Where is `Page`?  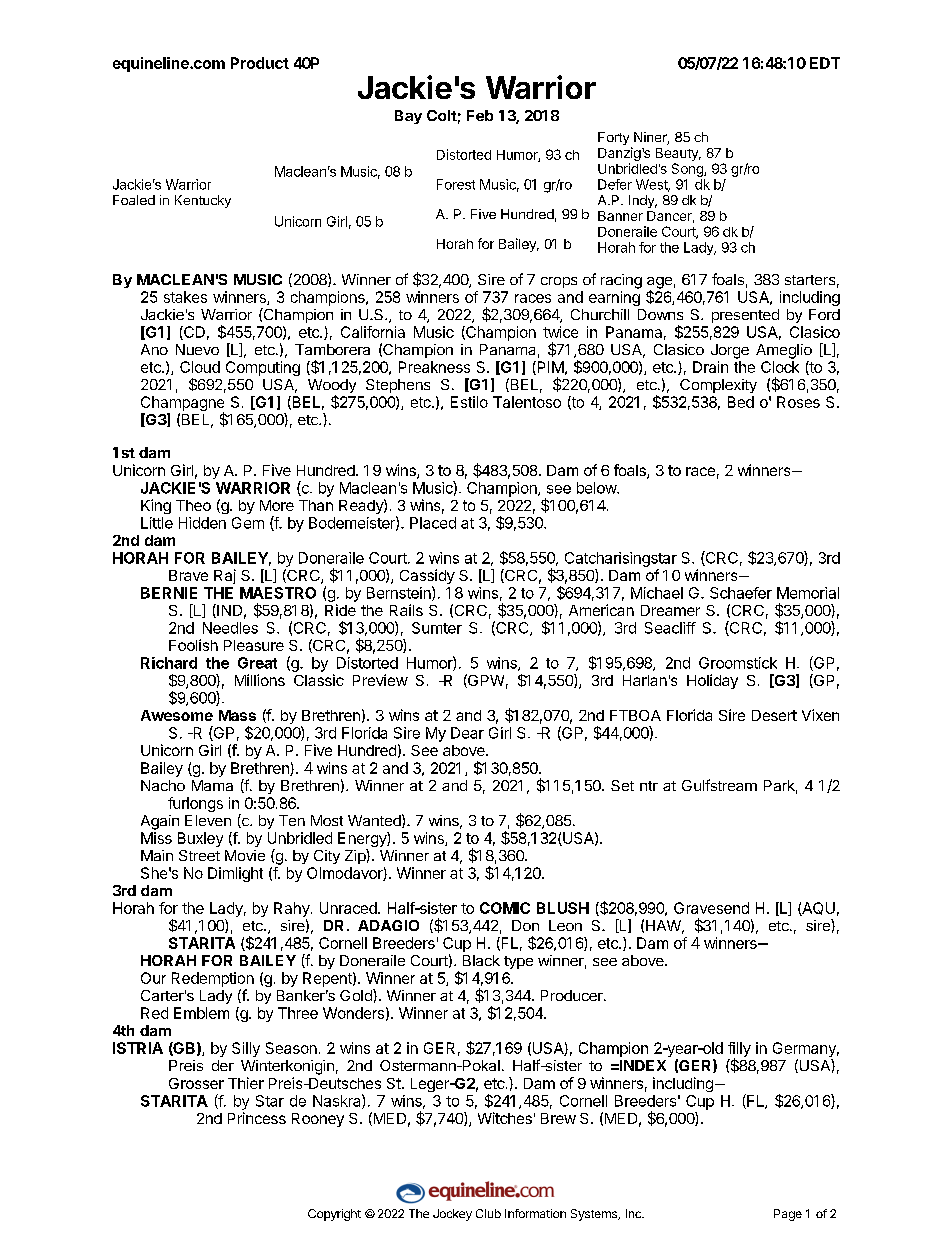
Page is located at coordinates (788, 1215).
